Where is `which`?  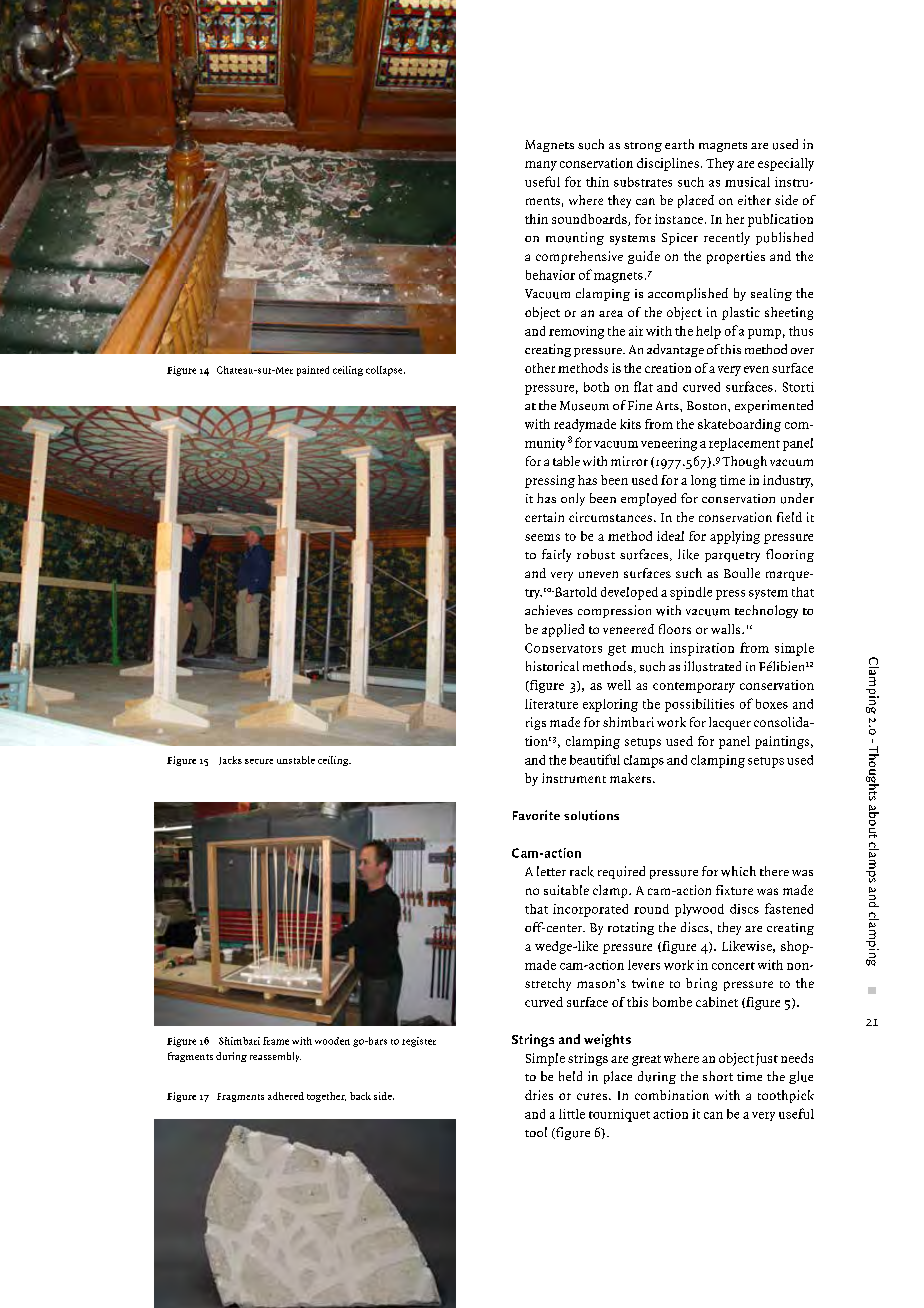
which is located at coordinates (738, 871).
